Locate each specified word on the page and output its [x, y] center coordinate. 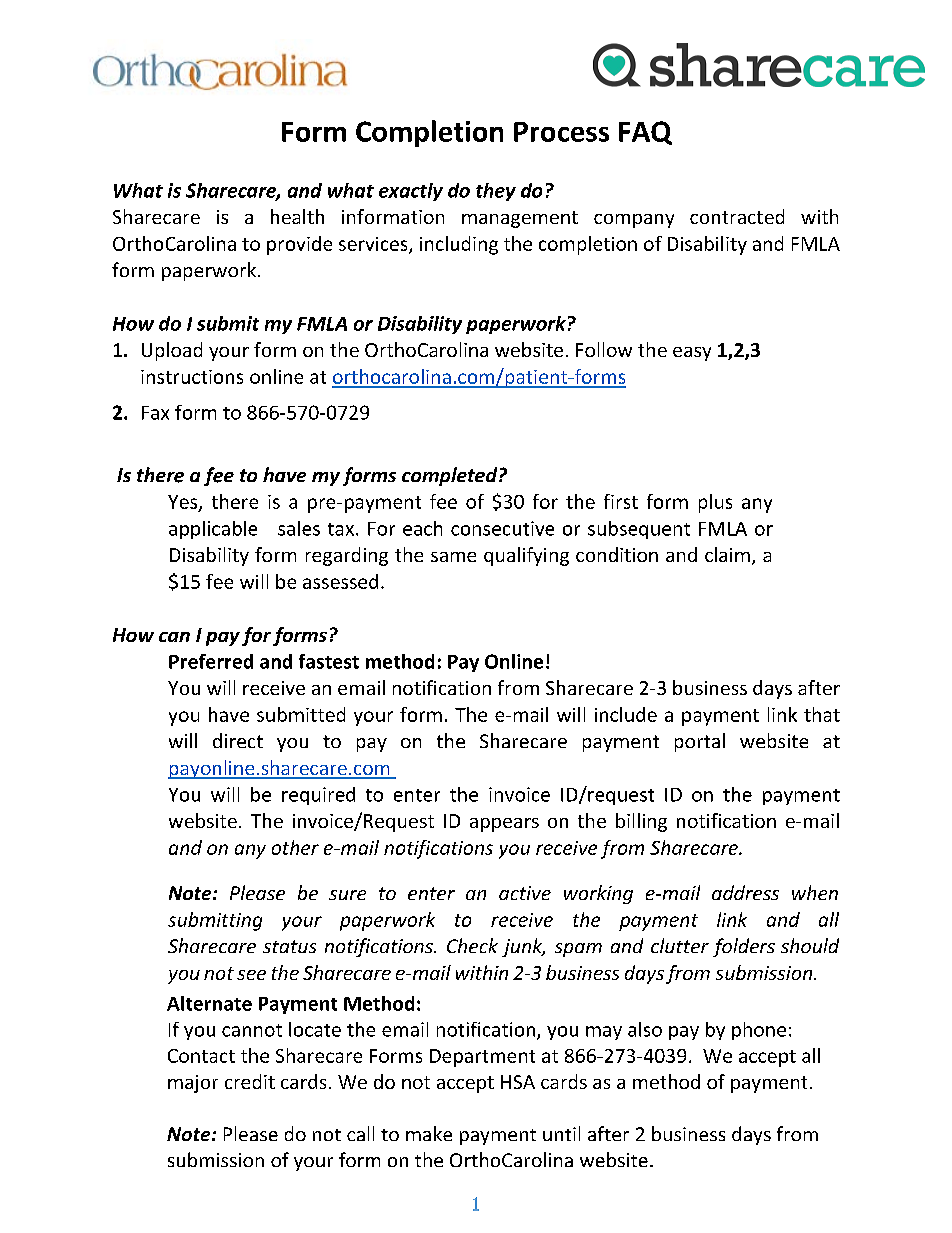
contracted [737, 216]
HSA [518, 1082]
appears [504, 825]
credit [250, 1081]
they [496, 192]
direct [238, 740]
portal [700, 742]
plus [715, 503]
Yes [184, 503]
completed [451, 476]
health [297, 216]
